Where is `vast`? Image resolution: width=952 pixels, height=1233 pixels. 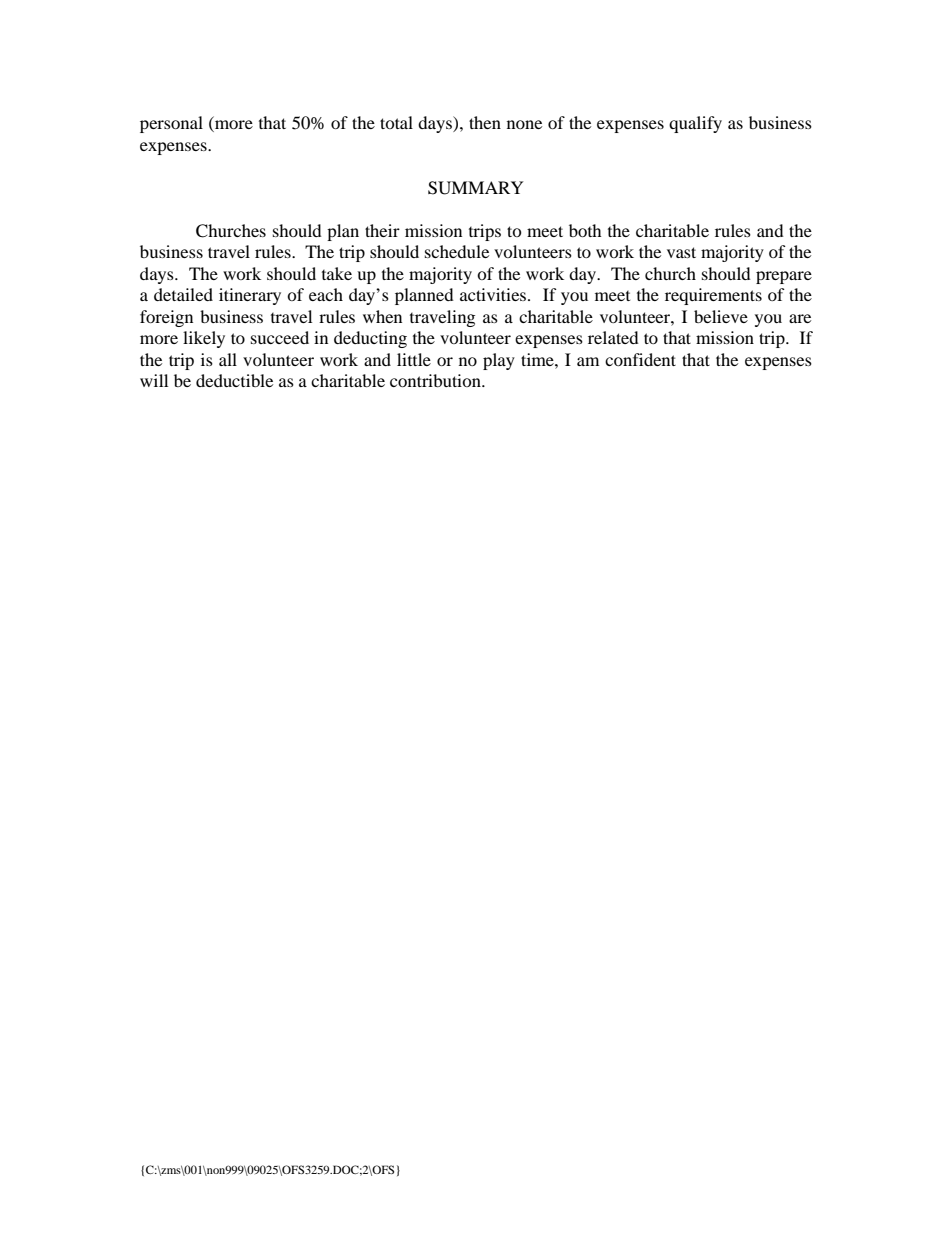
vast is located at coordinates (681, 252).
